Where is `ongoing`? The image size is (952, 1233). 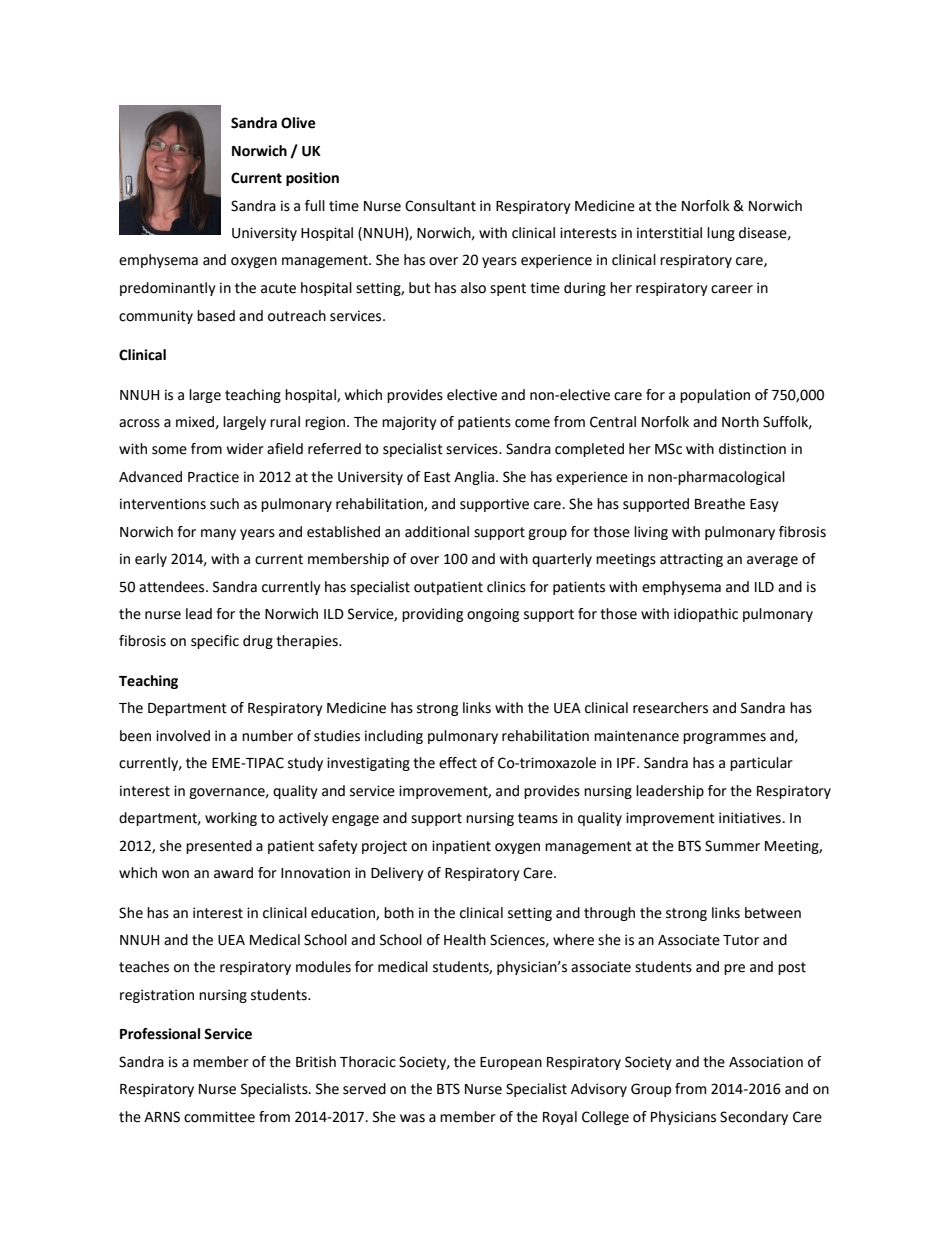 ongoing is located at coordinates (493, 615).
